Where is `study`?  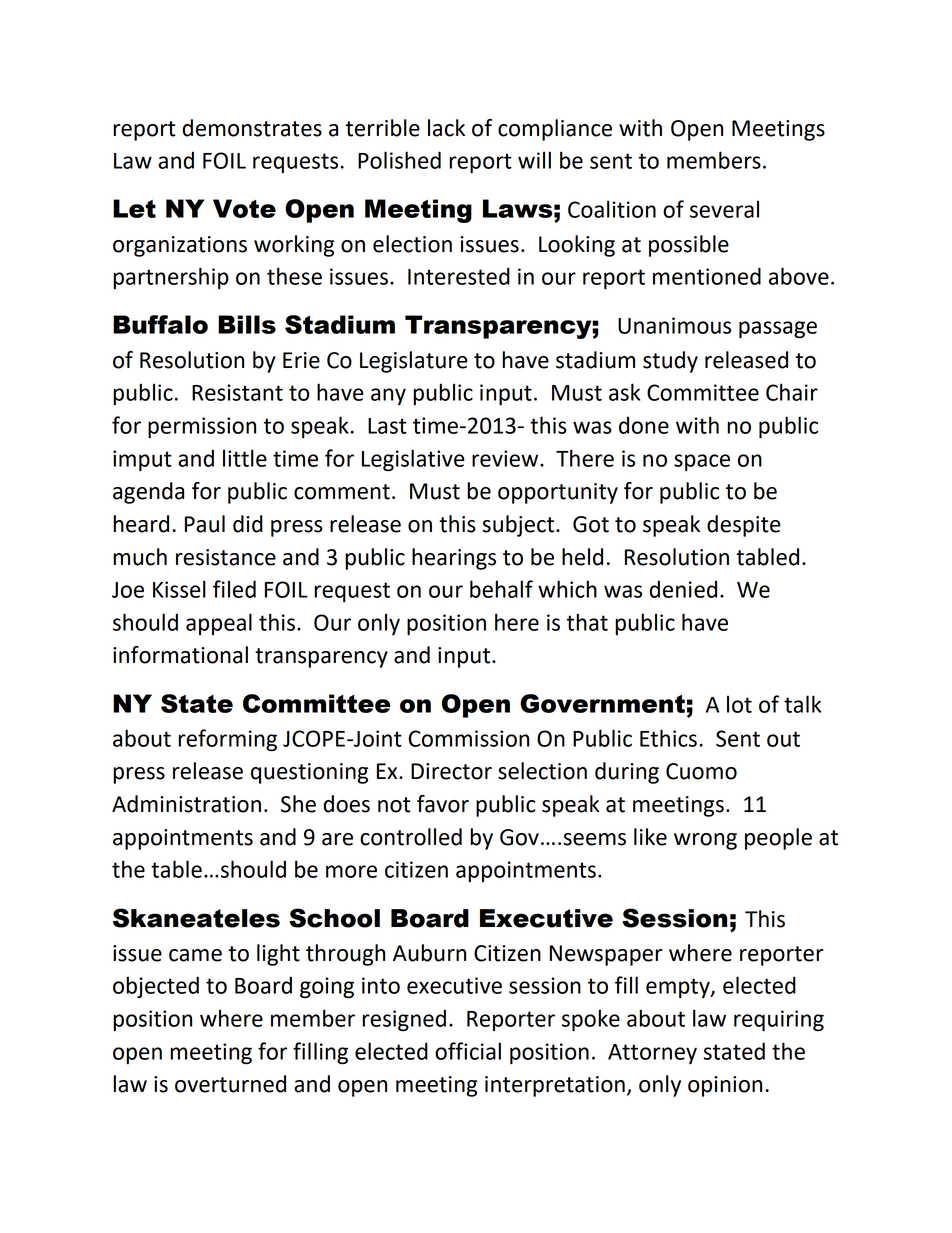 study is located at coordinates (670, 362).
